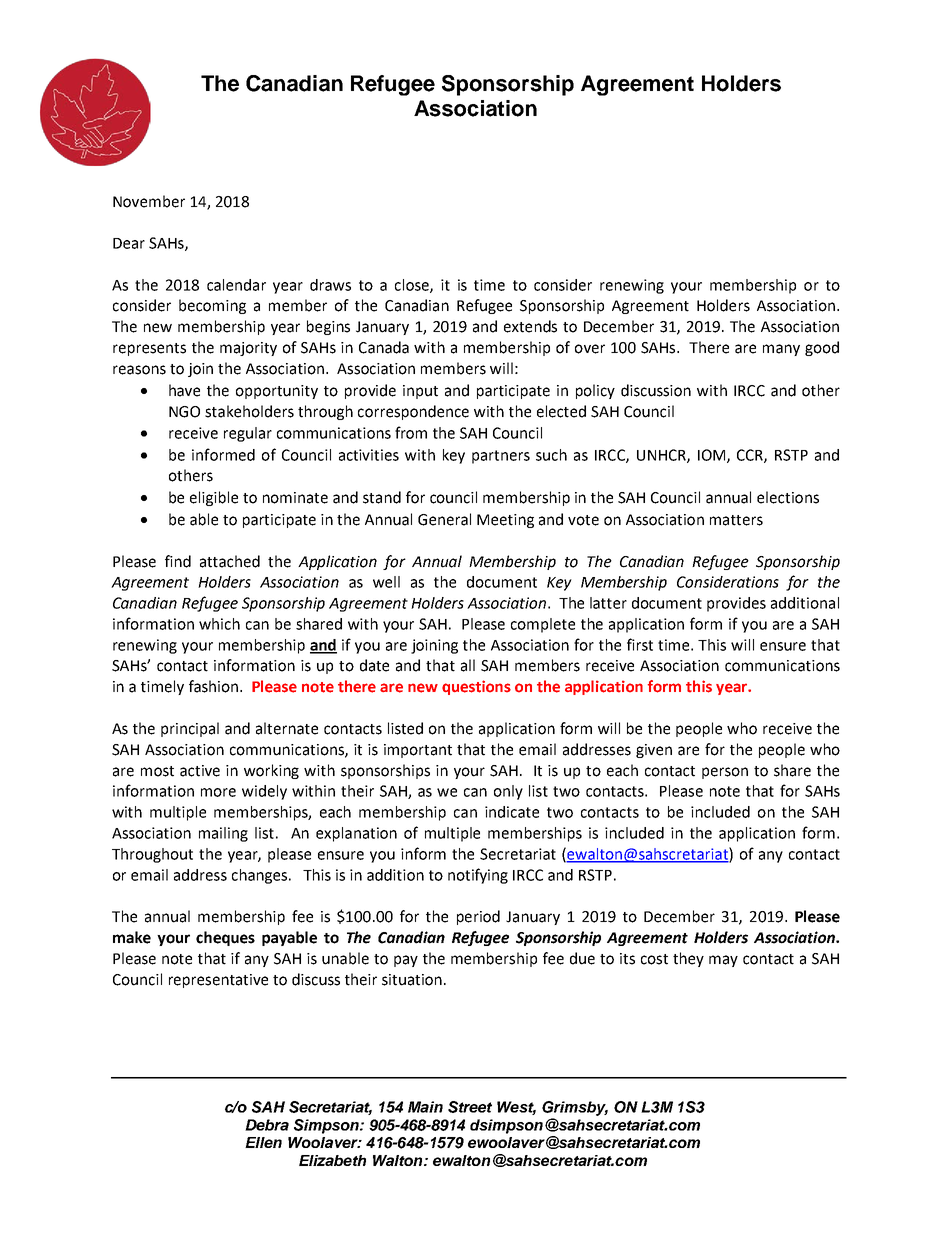 This page has height=1233, width=952. Describe the element at coordinates (215, 686) in the page. I see `fashion` at that location.
